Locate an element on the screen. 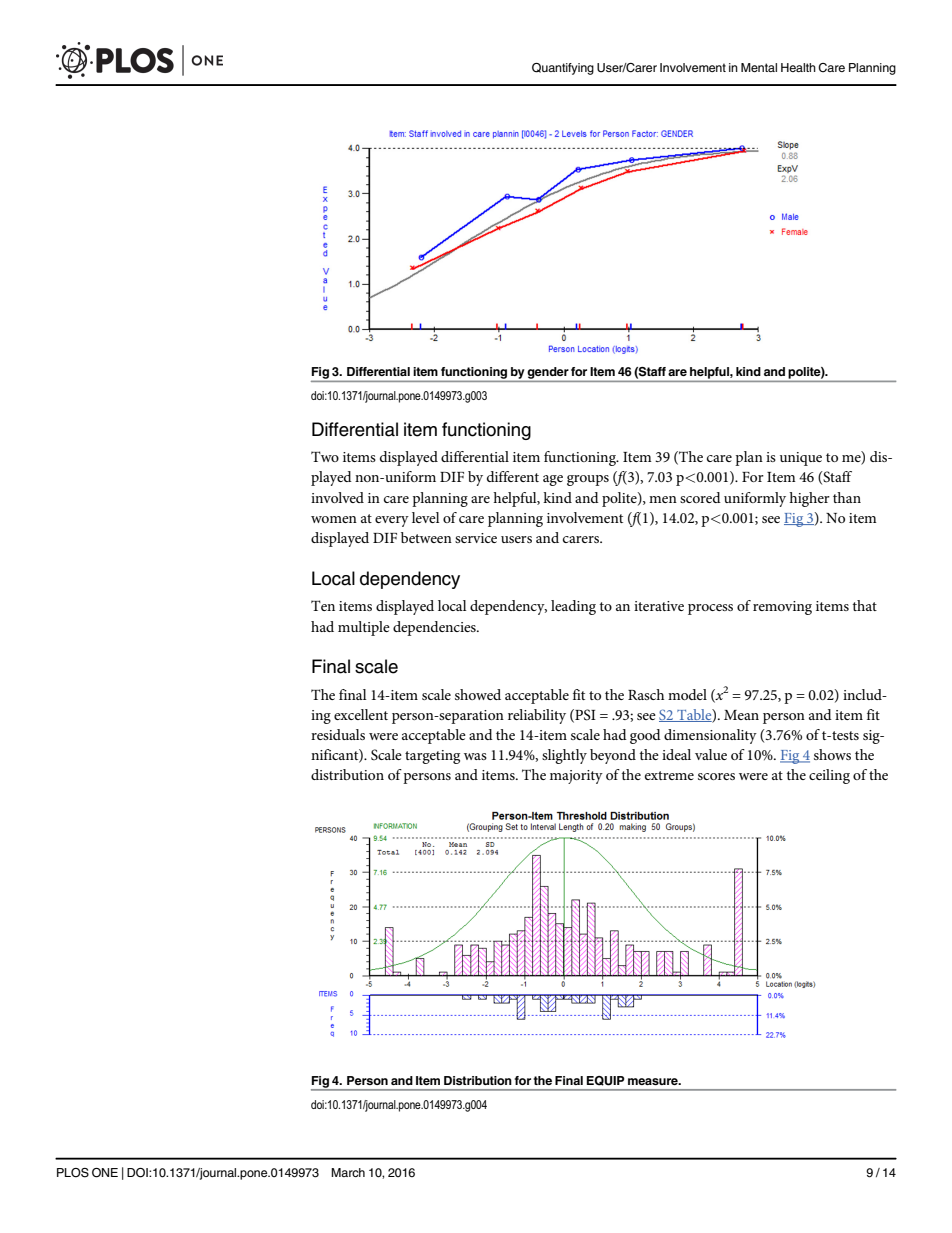 The image size is (952, 1233). Mental is located at coordinates (759, 67).
